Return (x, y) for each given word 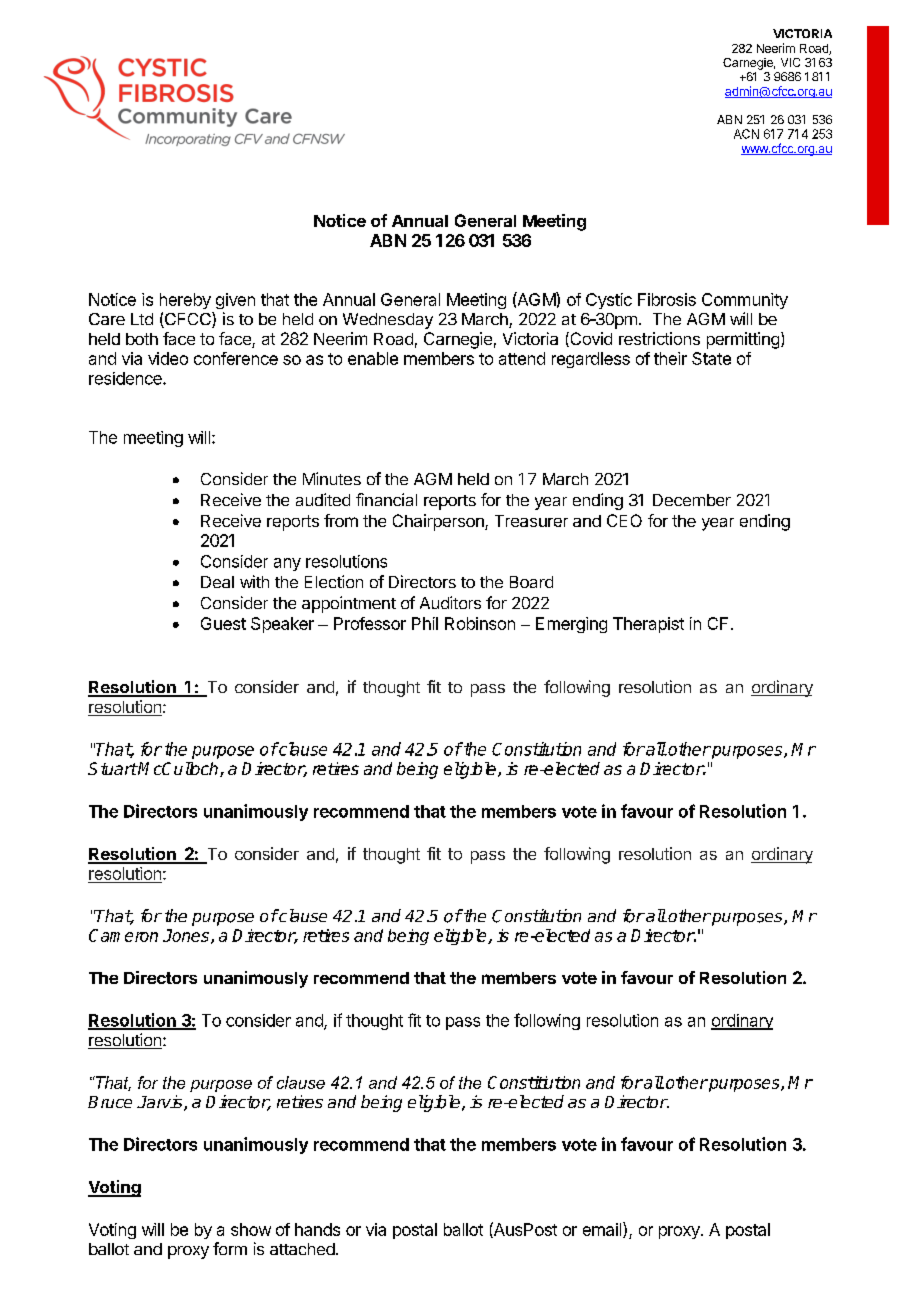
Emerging (571, 625)
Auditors (450, 602)
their (670, 358)
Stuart (113, 768)
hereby (185, 301)
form (230, 1248)
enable (373, 358)
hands (317, 1229)
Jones (187, 936)
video (168, 358)
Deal (217, 582)
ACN (746, 134)
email (603, 1230)
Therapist (648, 625)
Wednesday (388, 321)
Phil (425, 623)
